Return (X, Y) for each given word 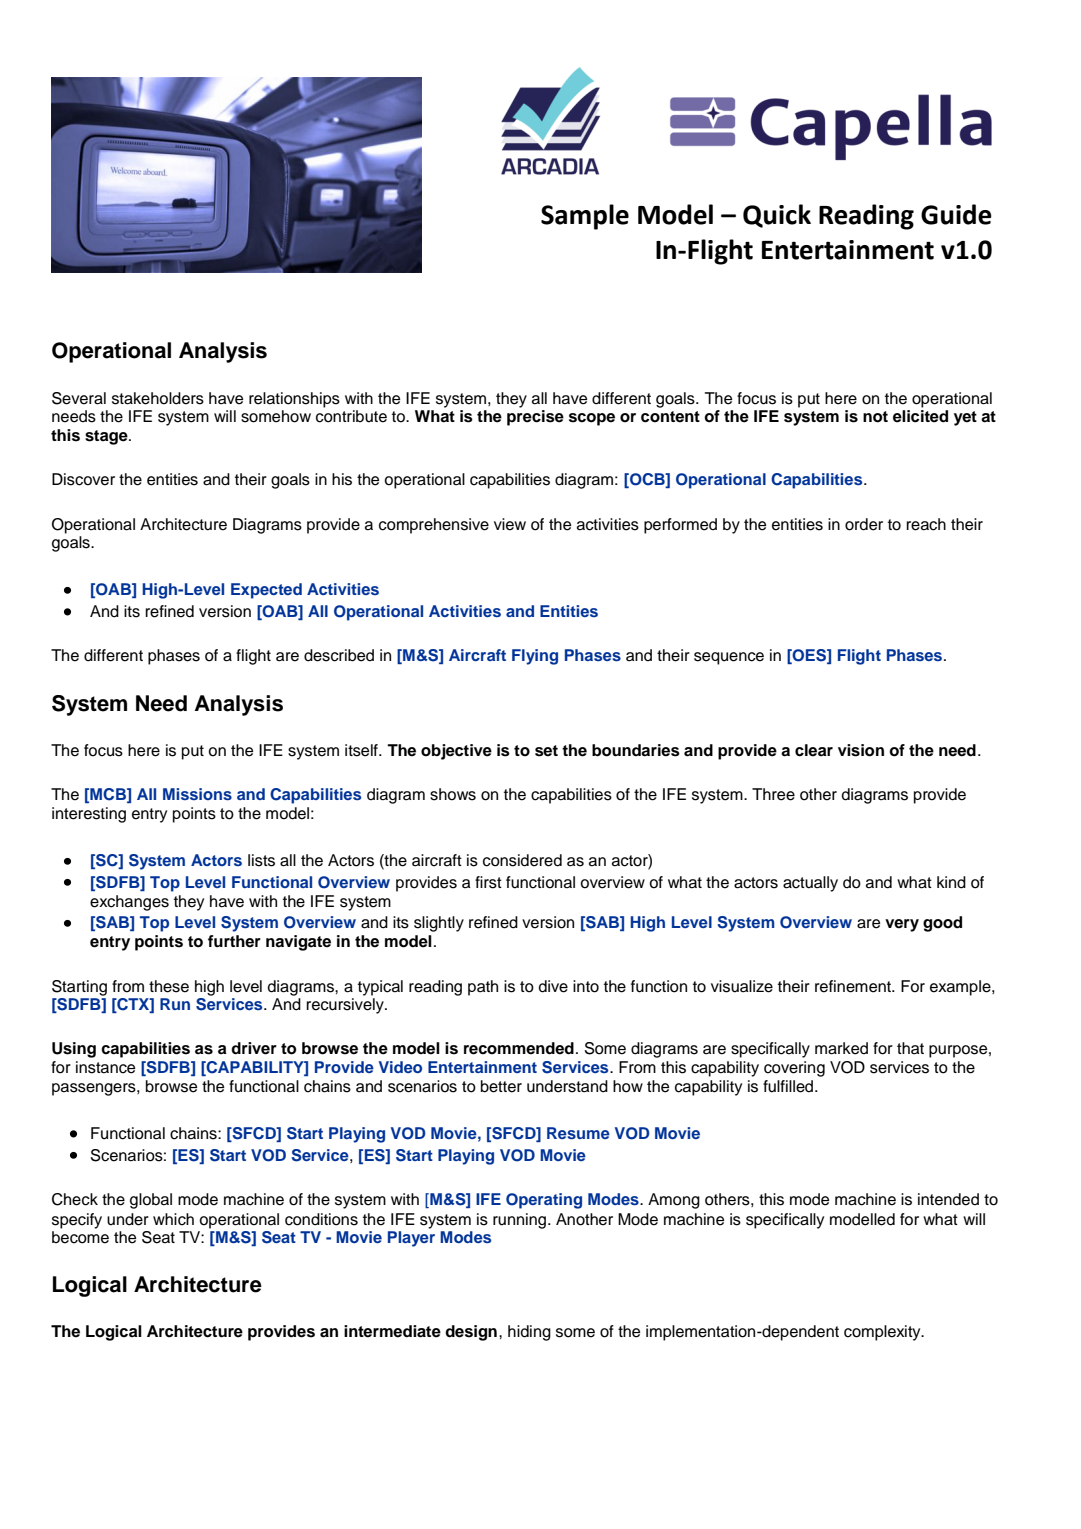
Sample (585, 217)
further (234, 941)
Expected (266, 591)
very (902, 925)
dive (553, 986)
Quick (777, 216)
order (864, 524)
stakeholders (158, 398)
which (173, 1219)
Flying (535, 657)
